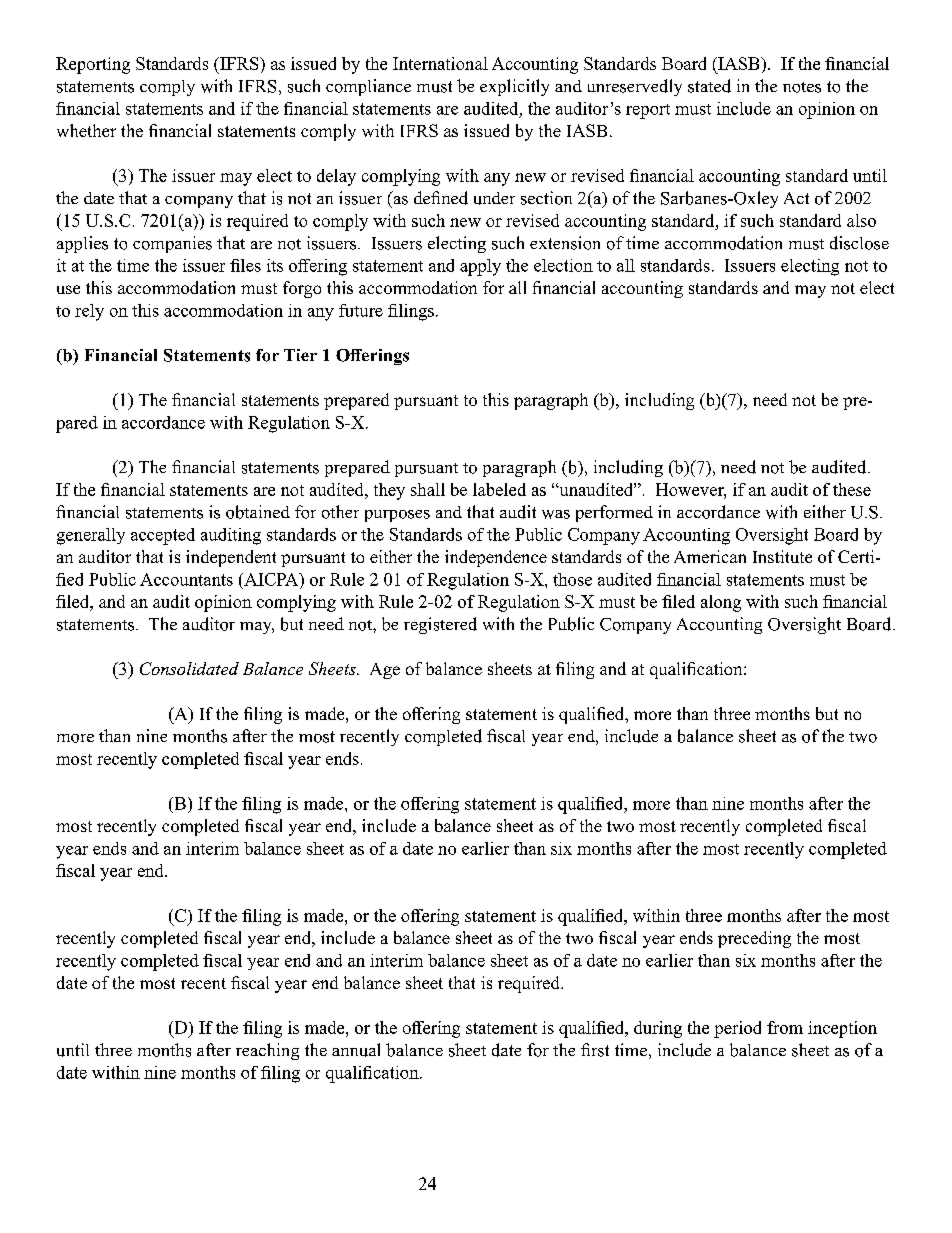 The height and width of the page is (1233, 952). Describe the element at coordinates (782, 556) in the page. I see `Institute` at that location.
